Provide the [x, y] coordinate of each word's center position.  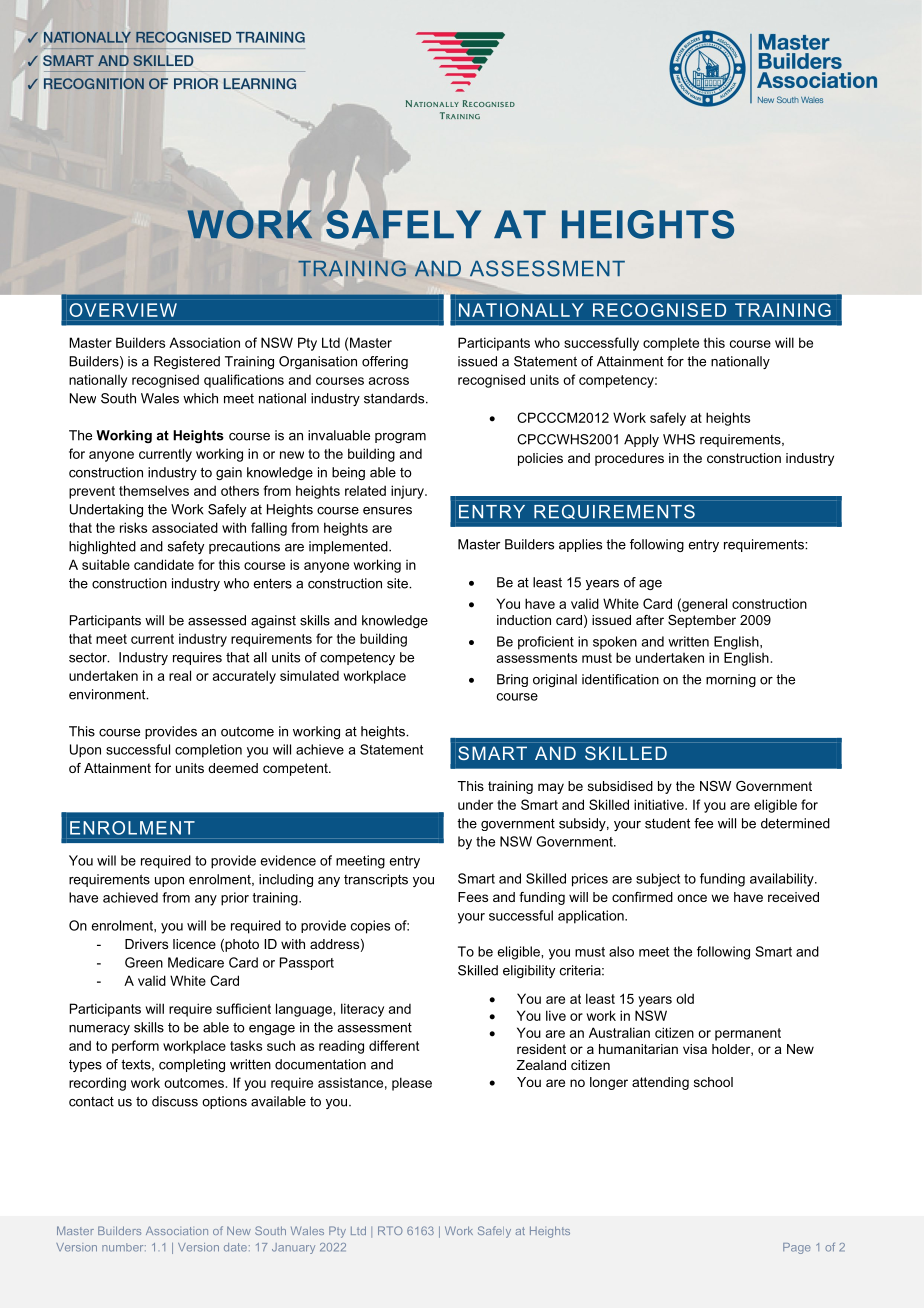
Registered [187, 362]
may [551, 788]
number [124, 1247]
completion [208, 751]
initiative [660, 804]
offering [385, 362]
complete [671, 344]
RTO [390, 1230]
